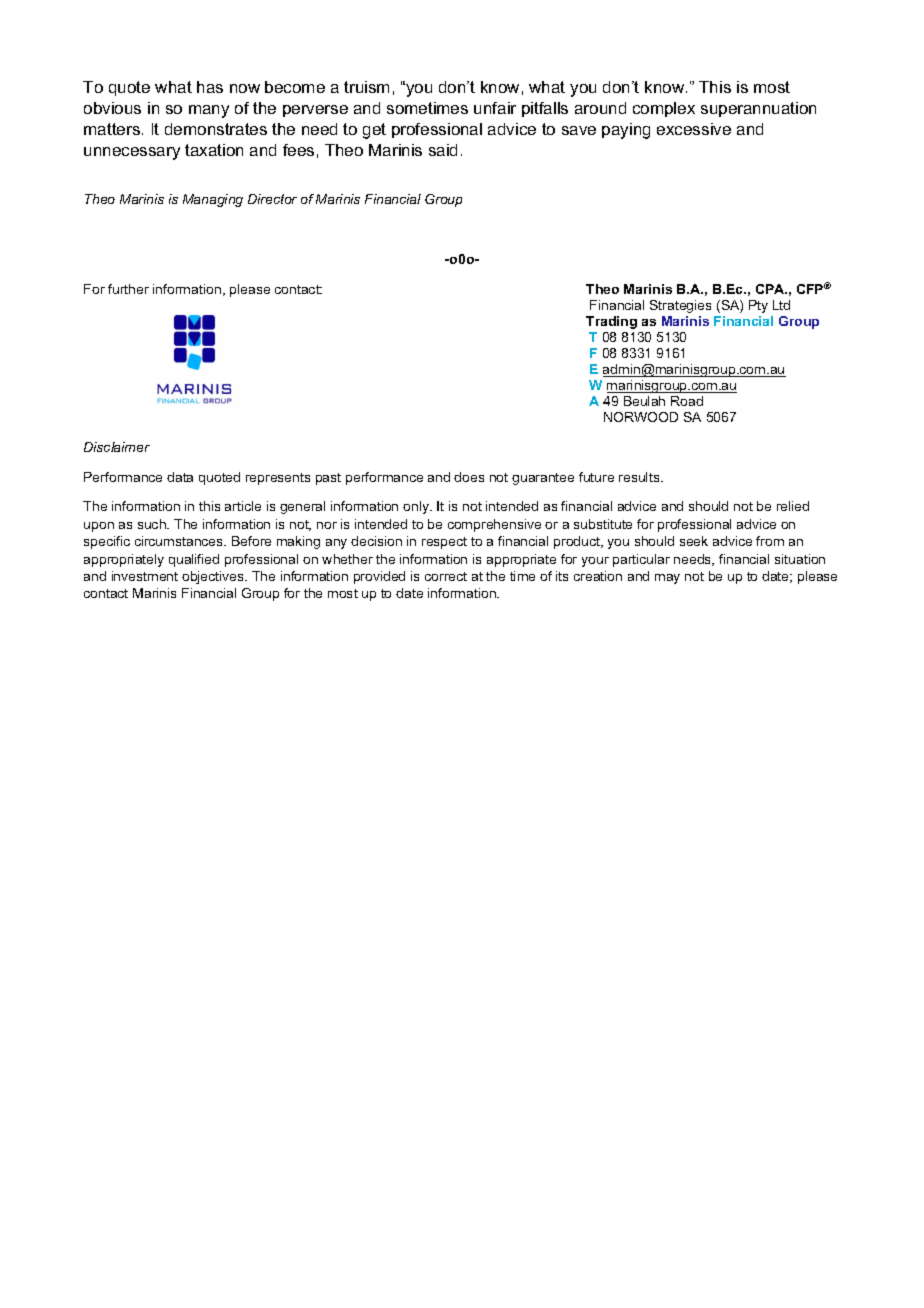  I want to click on many, so click(209, 111).
